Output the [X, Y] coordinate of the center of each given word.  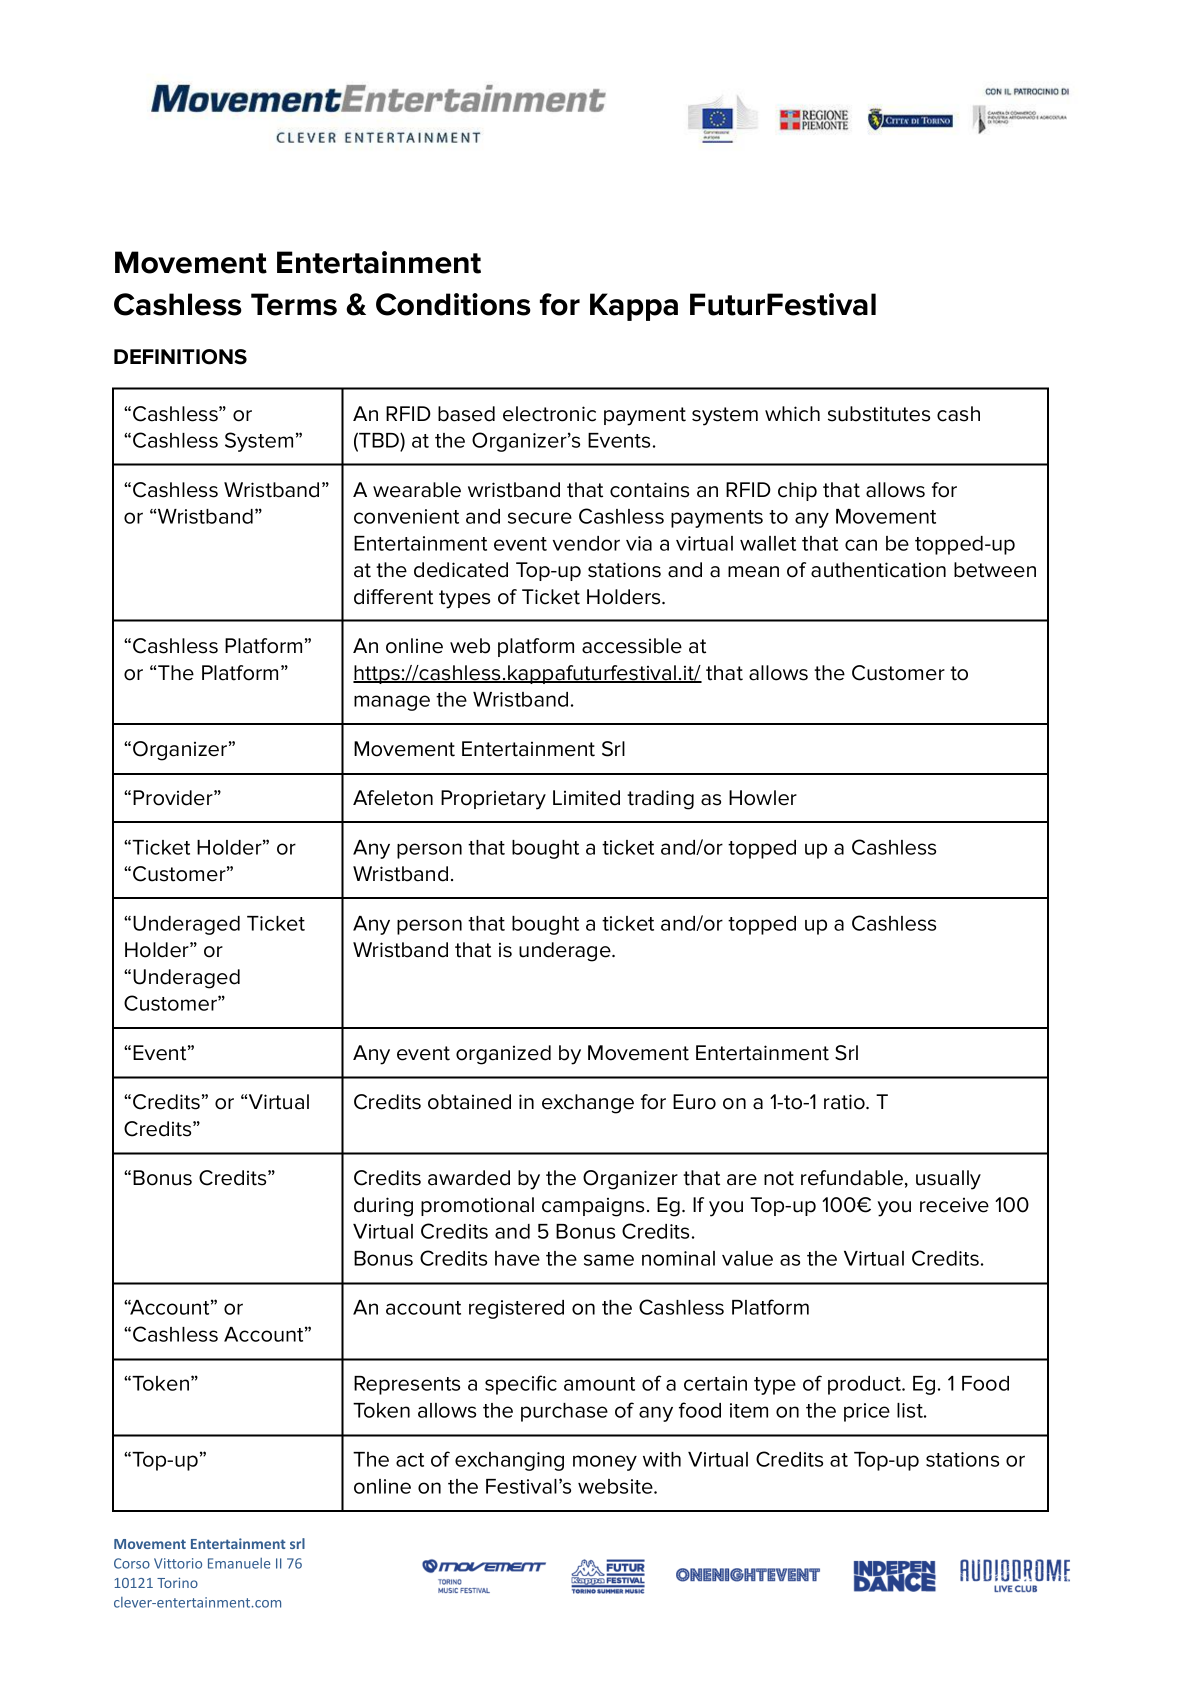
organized [503, 1055]
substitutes [879, 414]
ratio [845, 1102]
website [616, 1486]
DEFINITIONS [180, 357]
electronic [549, 414]
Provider [174, 798]
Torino [177, 1582]
